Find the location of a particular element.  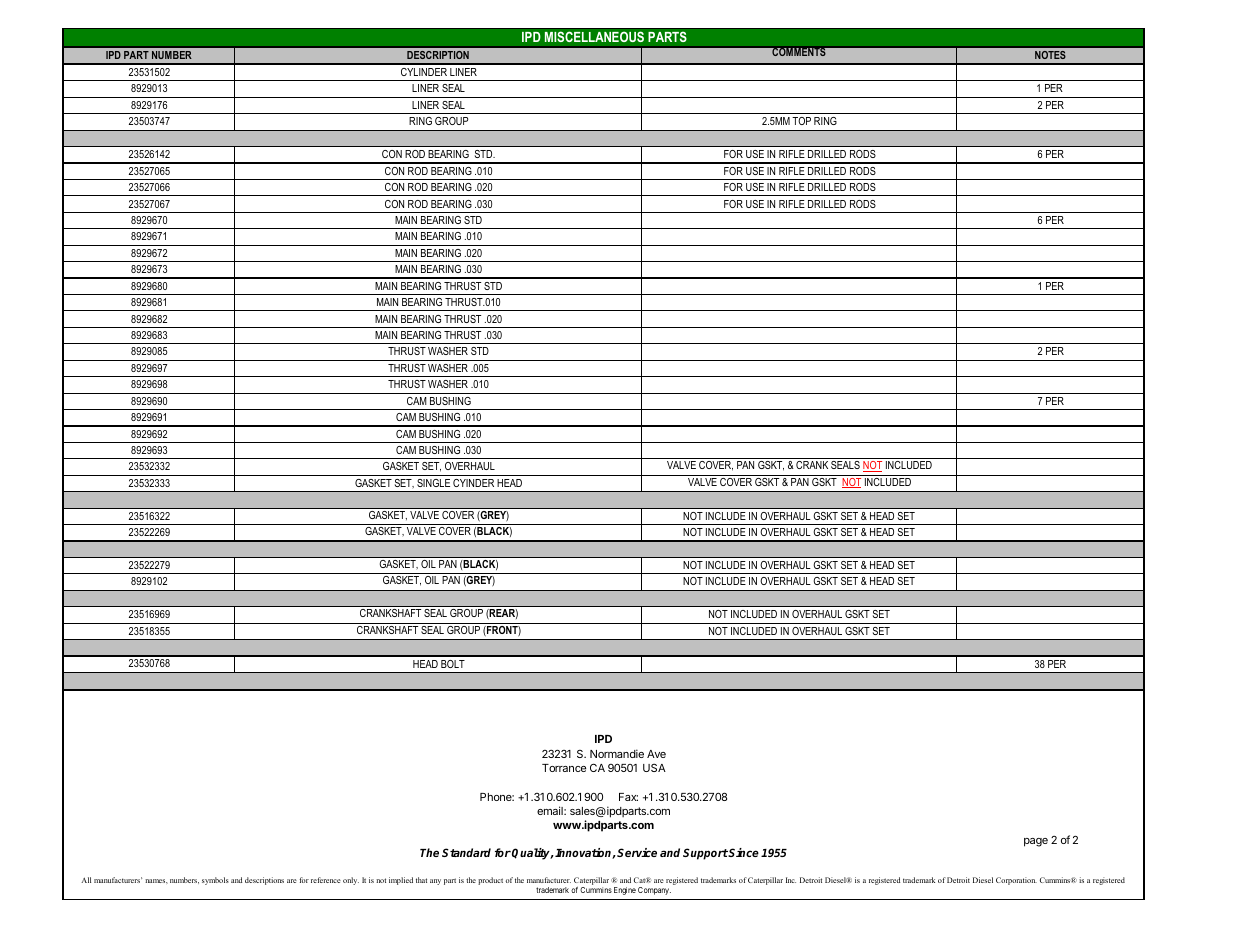

Ave is located at coordinates (656, 754).
